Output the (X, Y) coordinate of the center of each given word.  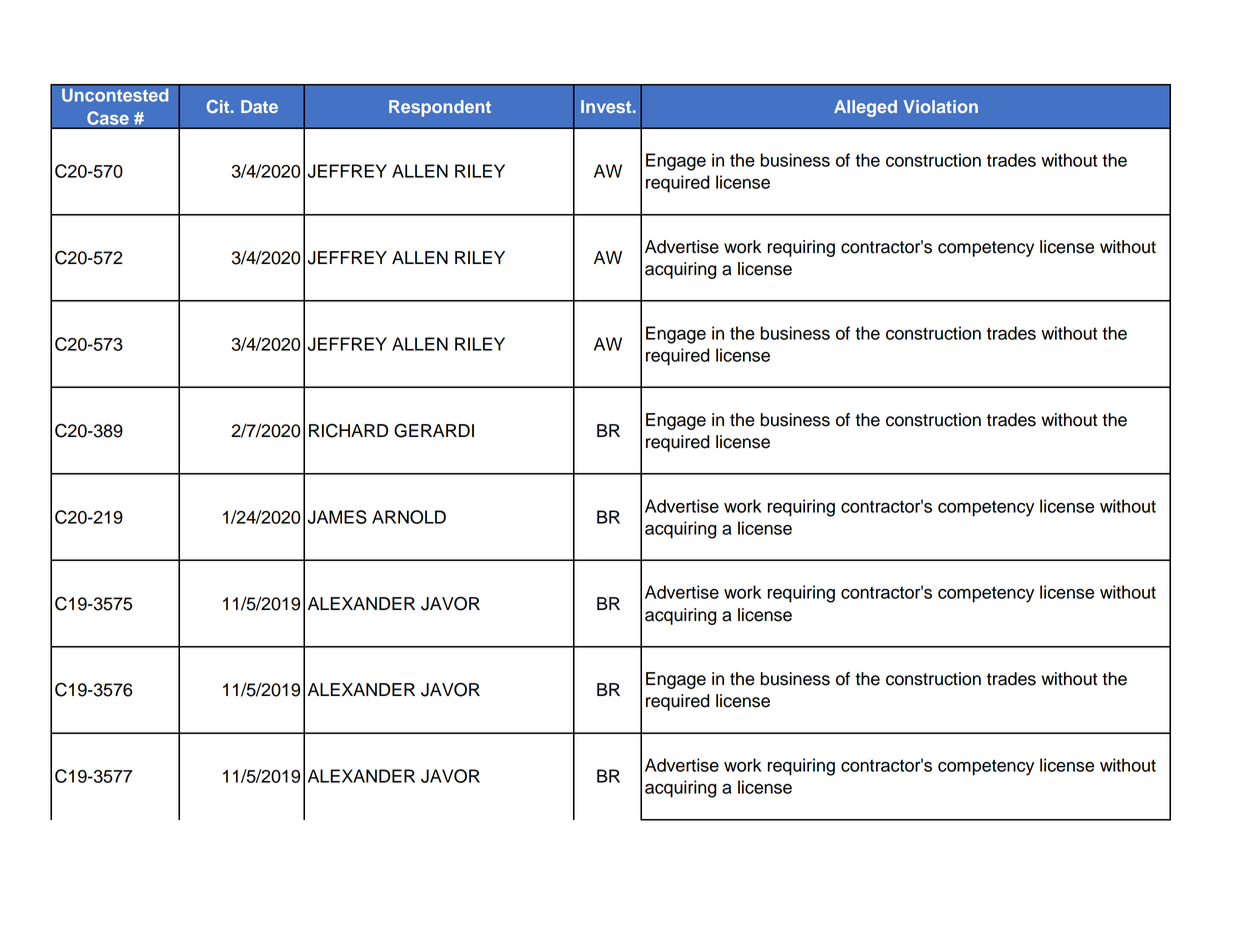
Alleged (865, 108)
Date (259, 106)
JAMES (337, 517)
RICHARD (348, 430)
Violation (940, 106)
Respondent (440, 108)
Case (108, 118)
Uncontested (115, 95)
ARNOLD (409, 517)
